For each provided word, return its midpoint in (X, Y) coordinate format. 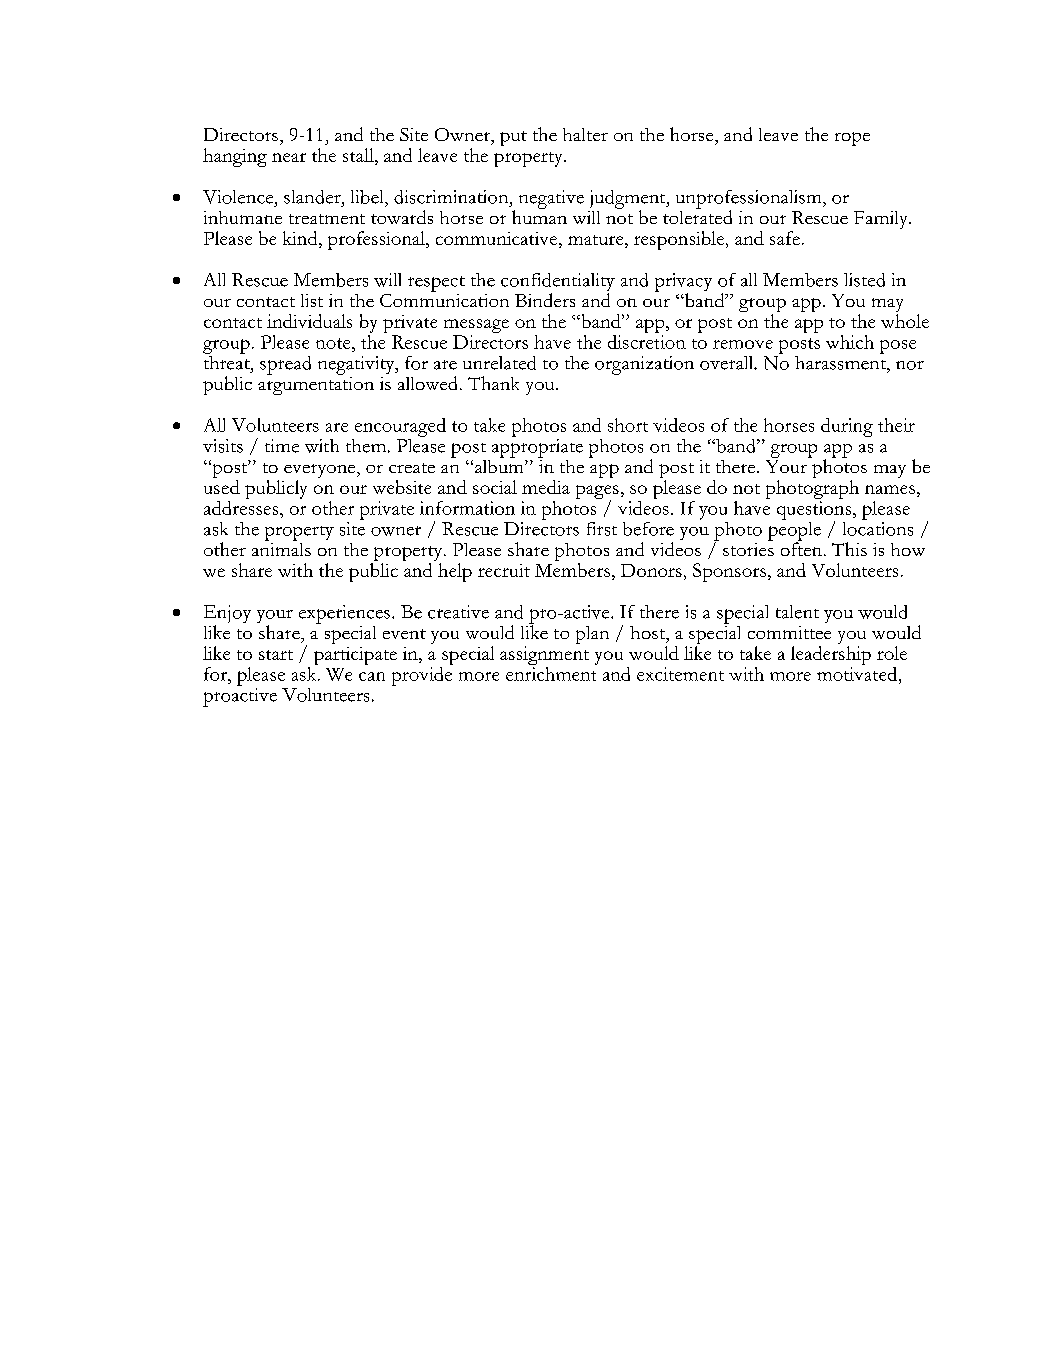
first (602, 529)
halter (585, 134)
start (276, 655)
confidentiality (558, 283)
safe (785, 238)
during (847, 427)
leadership (831, 655)
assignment (544, 657)
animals (281, 548)
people (794, 531)
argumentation (316, 384)
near (289, 157)
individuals (309, 321)
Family (882, 220)
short (628, 425)
